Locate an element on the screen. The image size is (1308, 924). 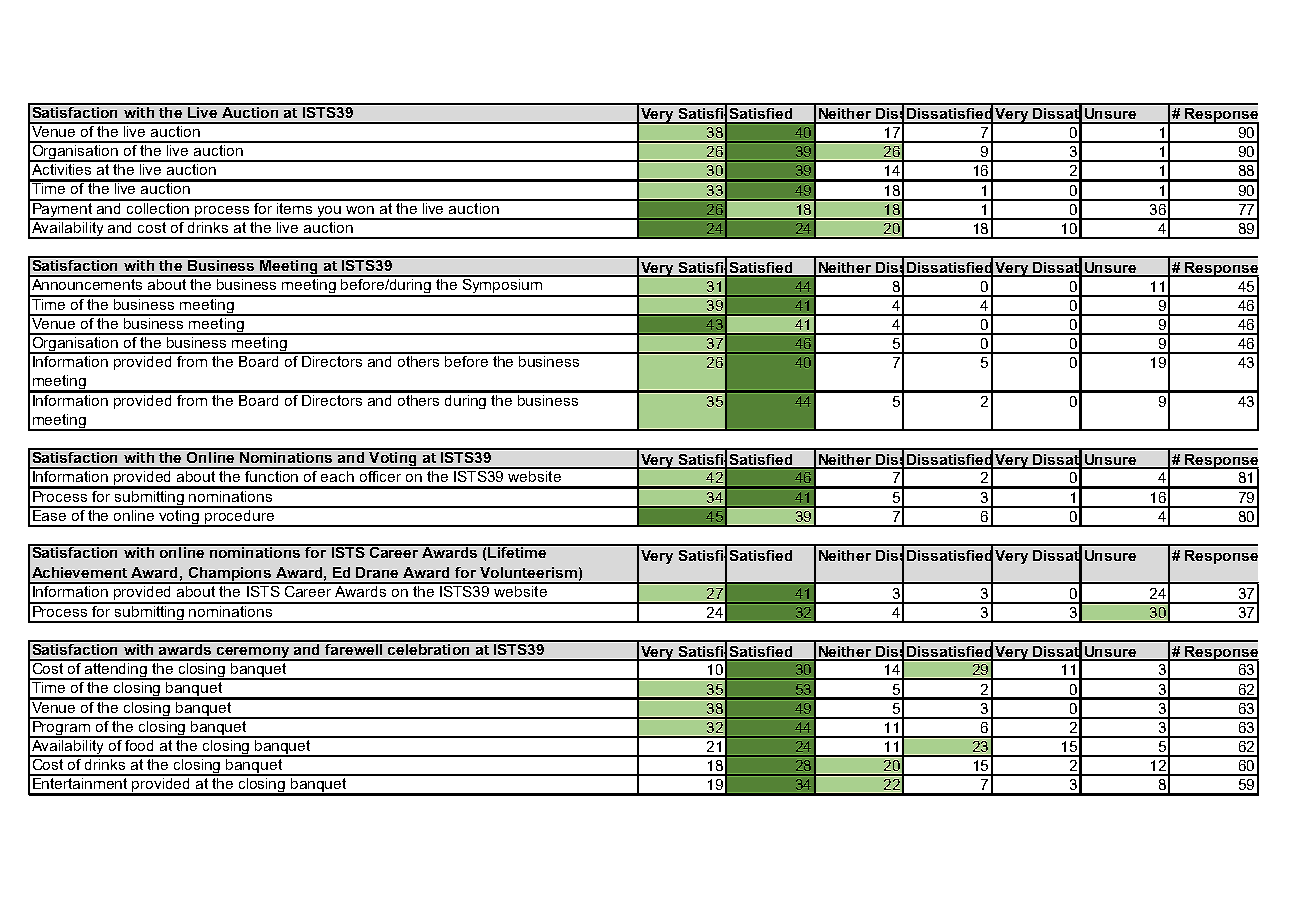
won is located at coordinates (360, 210).
